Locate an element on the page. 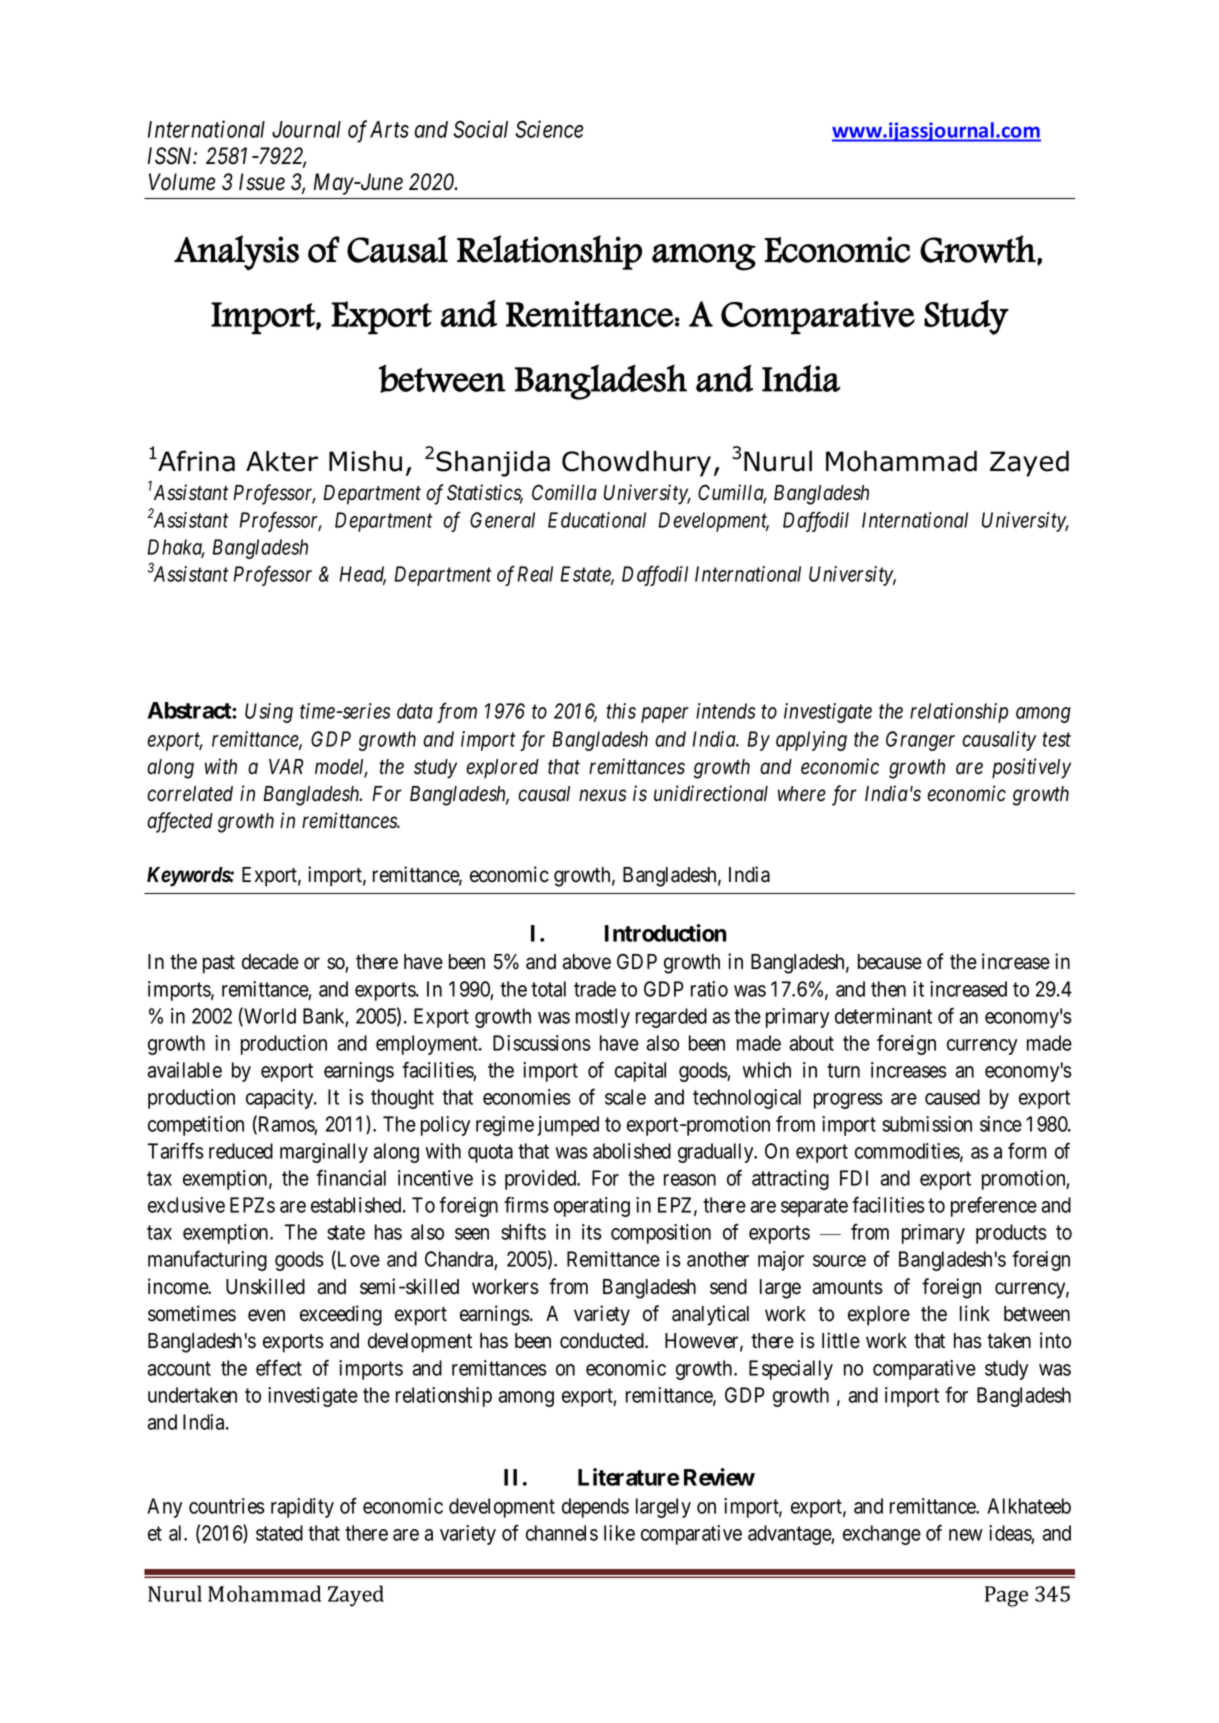 The height and width of the document is (1723, 1219). nexus is located at coordinates (602, 795).
